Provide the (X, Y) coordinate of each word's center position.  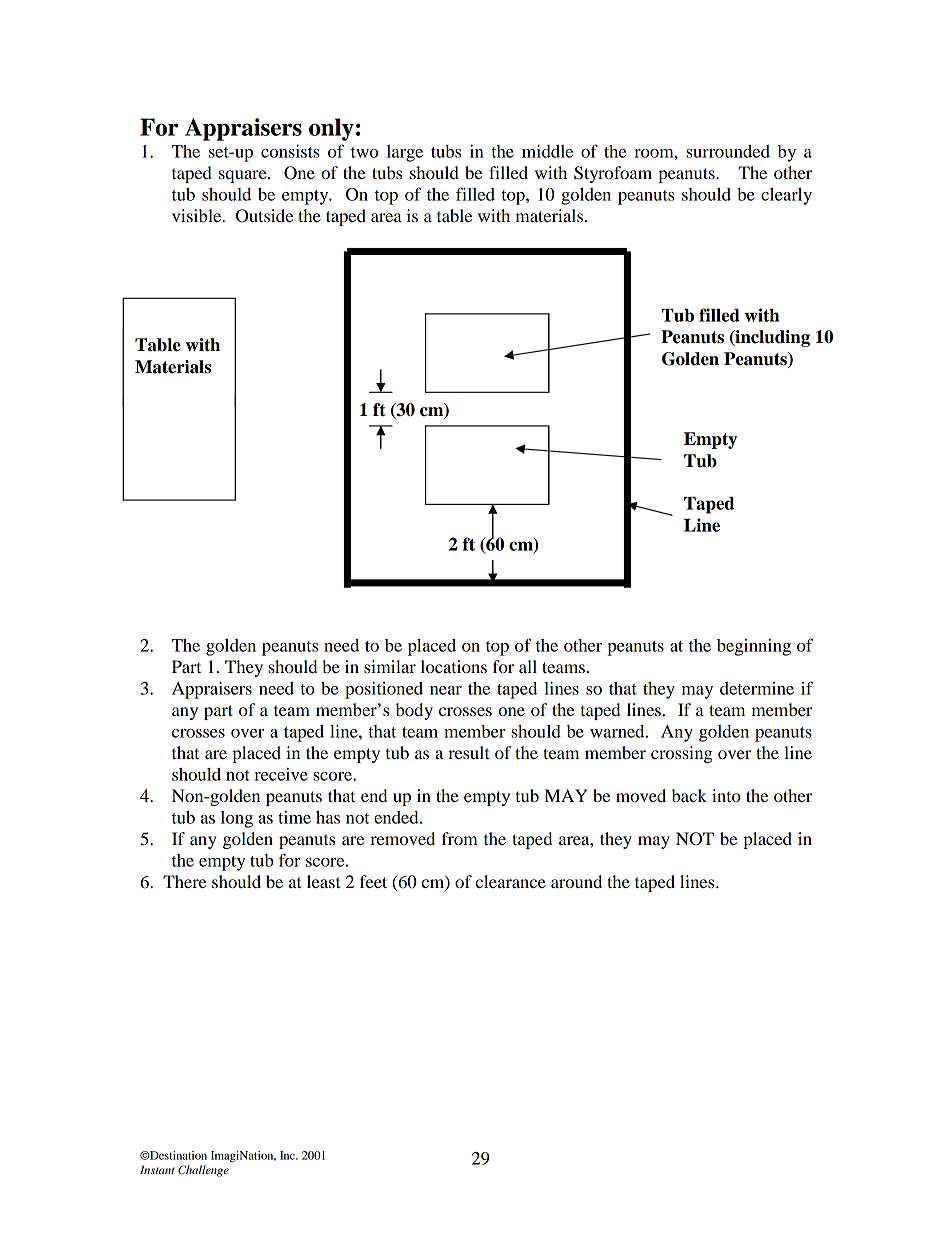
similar (390, 666)
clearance (510, 881)
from (460, 838)
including (771, 338)
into (726, 795)
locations (454, 666)
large (405, 153)
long (237, 819)
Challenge (203, 1171)
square (244, 176)
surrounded (728, 151)
